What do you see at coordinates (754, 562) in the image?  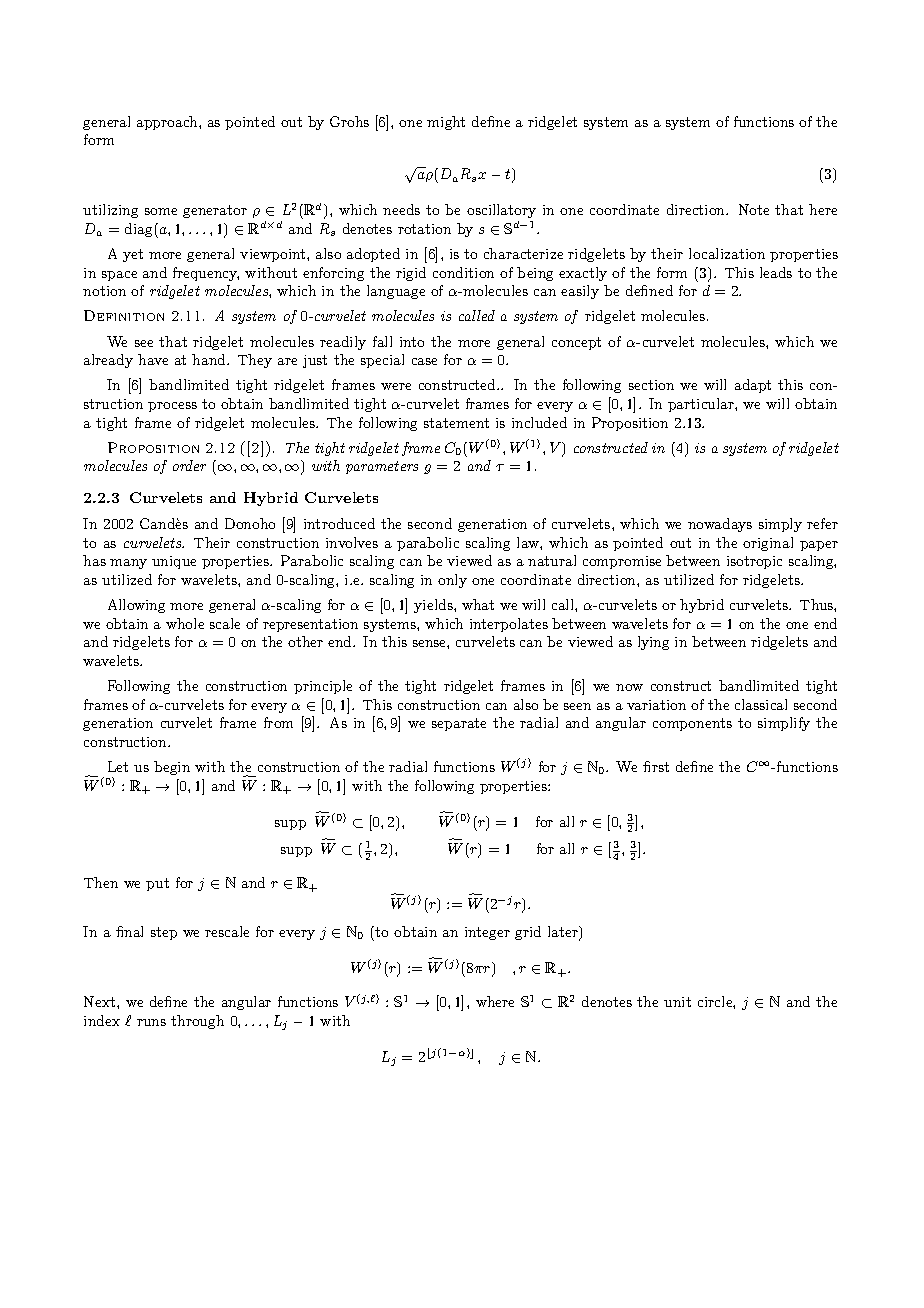 I see `isotropic` at bounding box center [754, 562].
